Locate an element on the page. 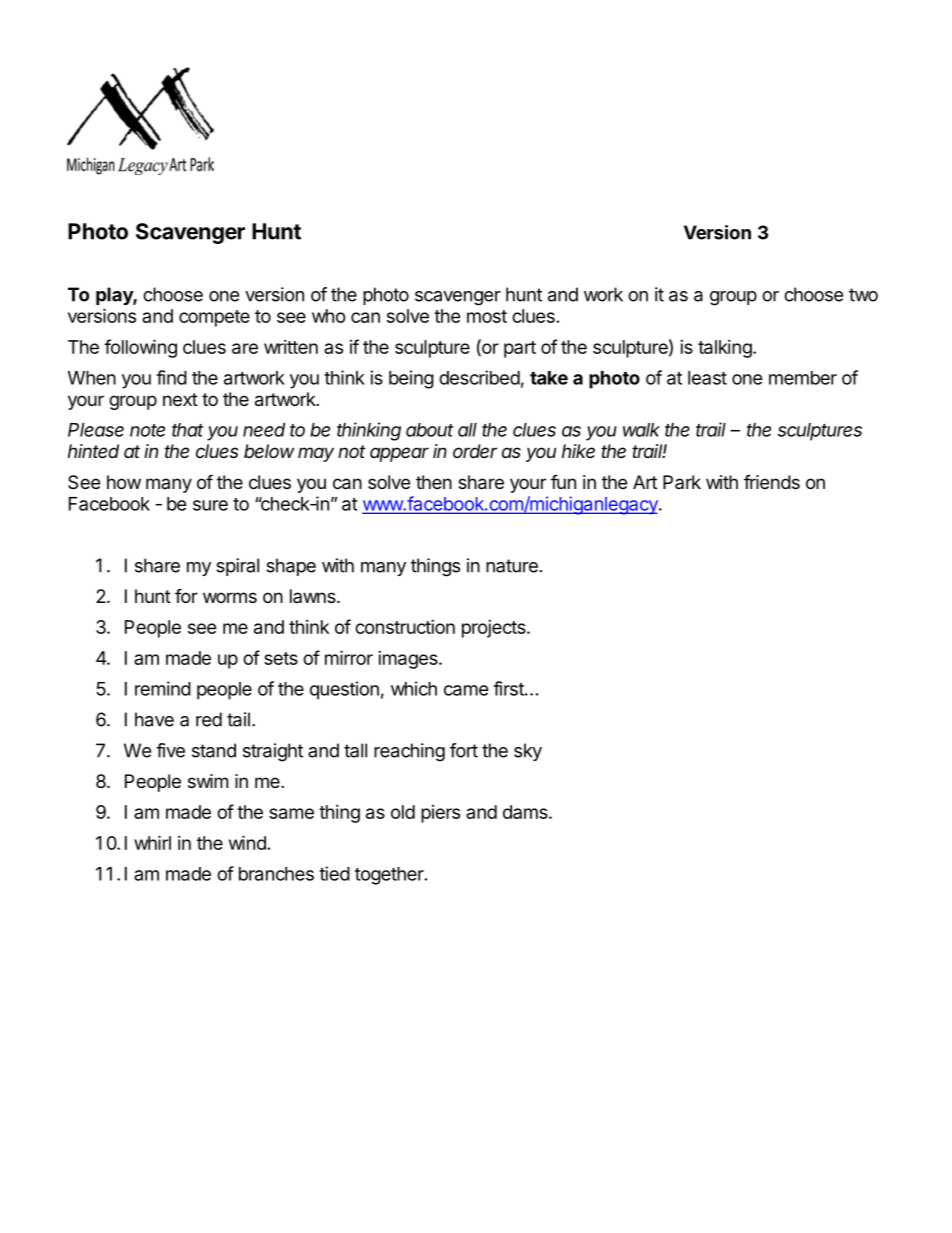 The image size is (952, 1233). worms is located at coordinates (230, 597).
